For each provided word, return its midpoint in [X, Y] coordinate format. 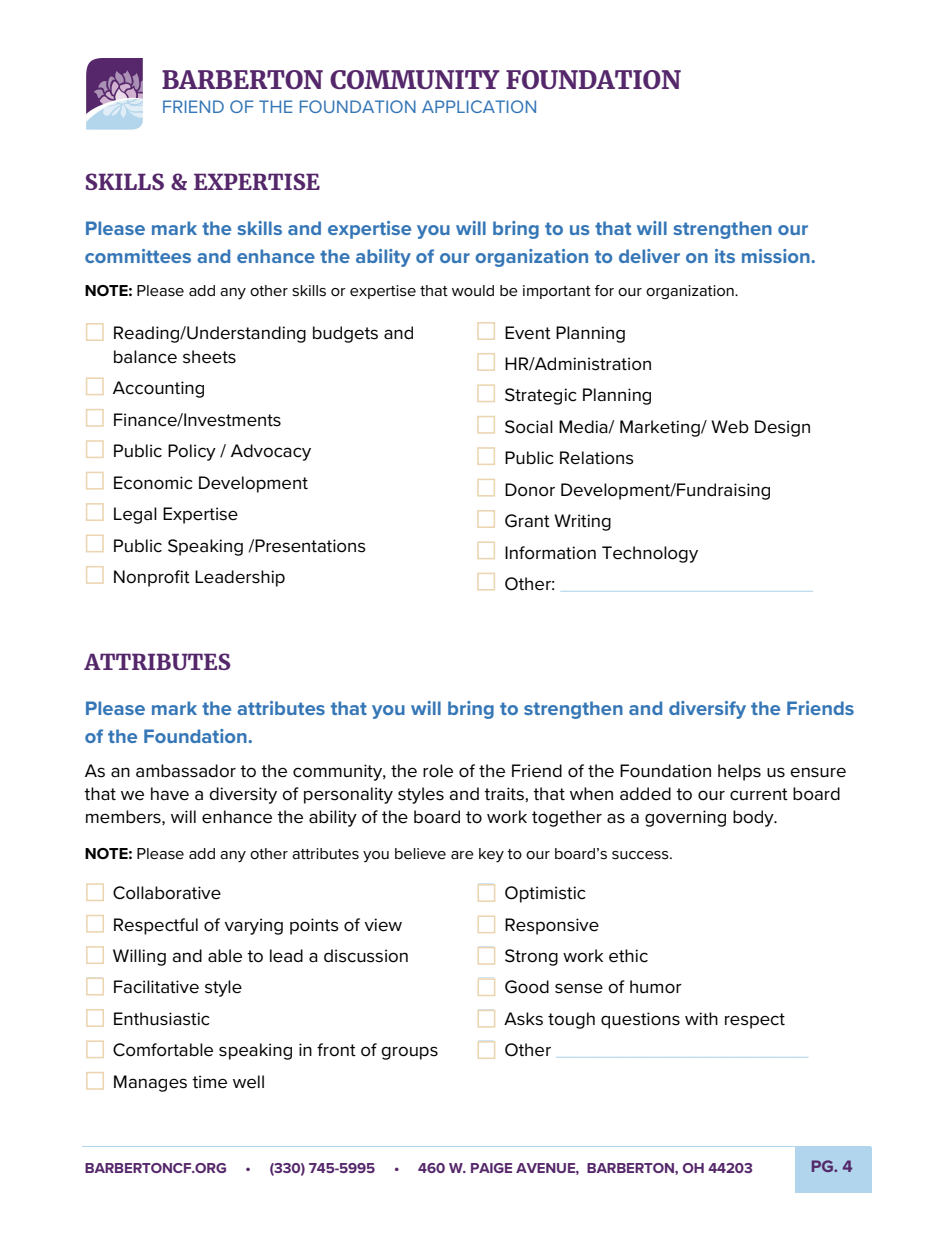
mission [777, 256]
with [701, 1018]
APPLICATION [479, 106]
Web [730, 427]
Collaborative [167, 893]
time [209, 1082]
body [754, 818]
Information [550, 553]
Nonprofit [152, 578]
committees [138, 256]
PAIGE [491, 1168]
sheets [209, 357]
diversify [707, 710]
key [491, 855]
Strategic [541, 396]
